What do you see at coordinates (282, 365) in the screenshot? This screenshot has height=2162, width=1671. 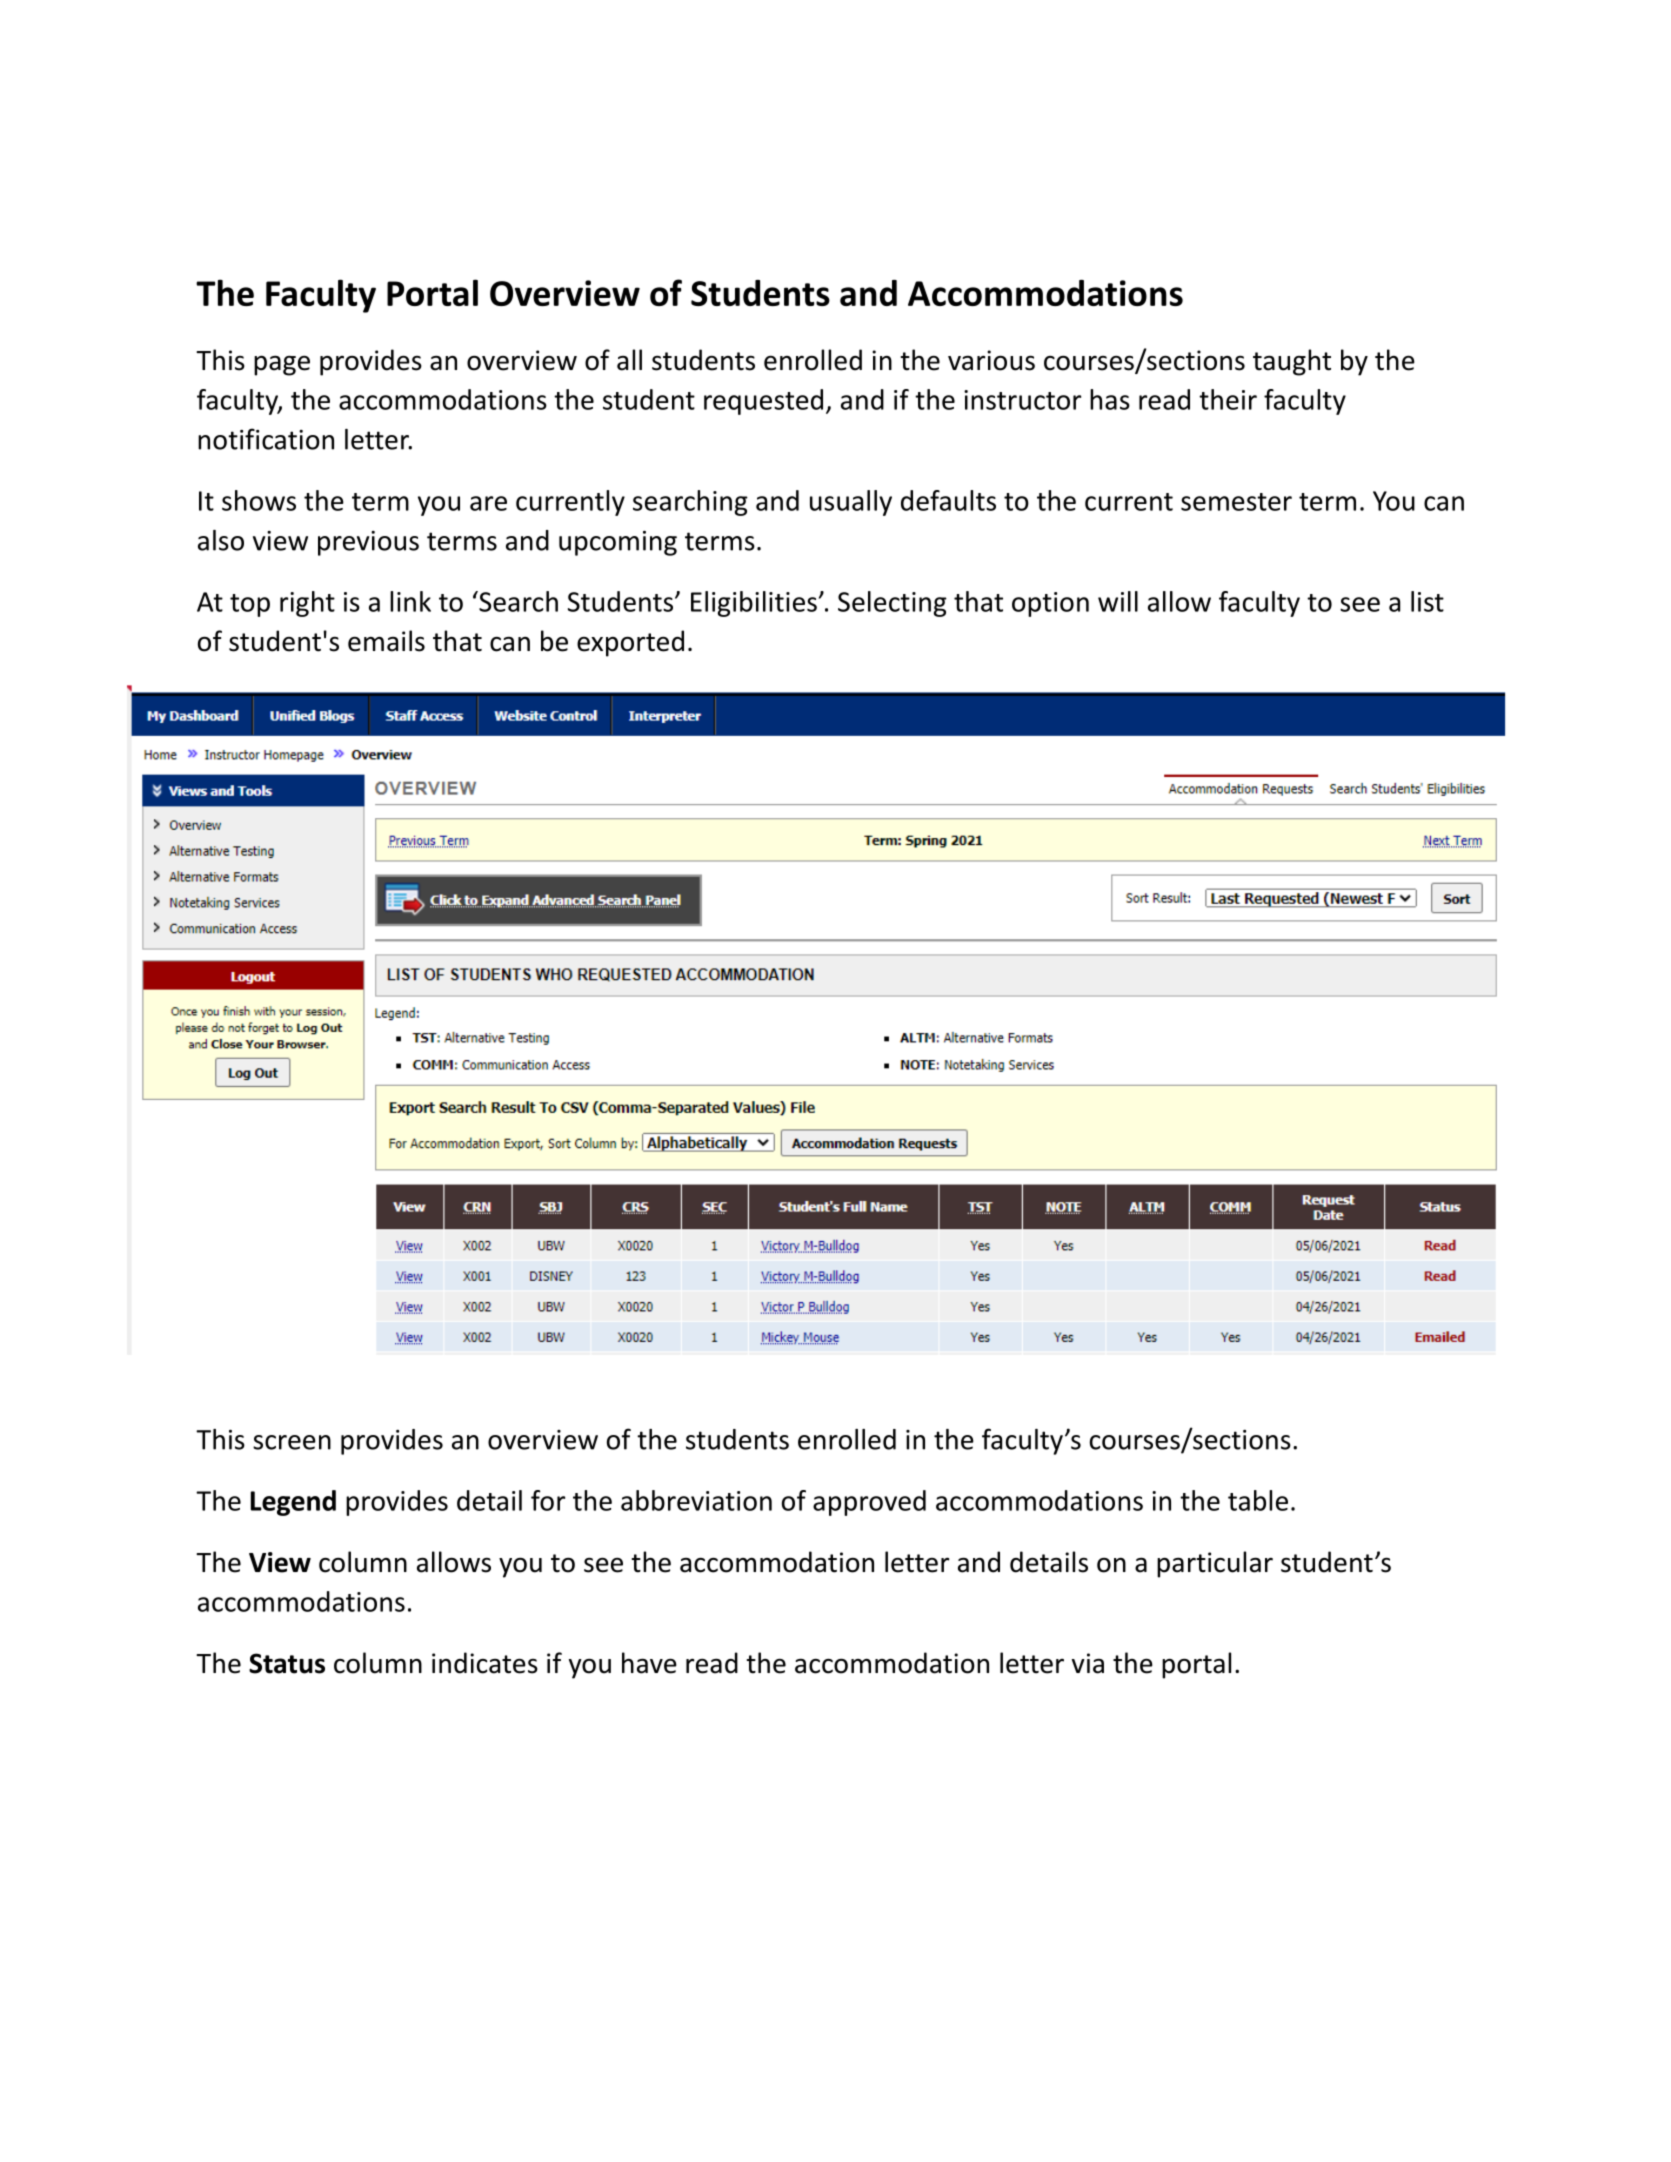 I see `page` at bounding box center [282, 365].
